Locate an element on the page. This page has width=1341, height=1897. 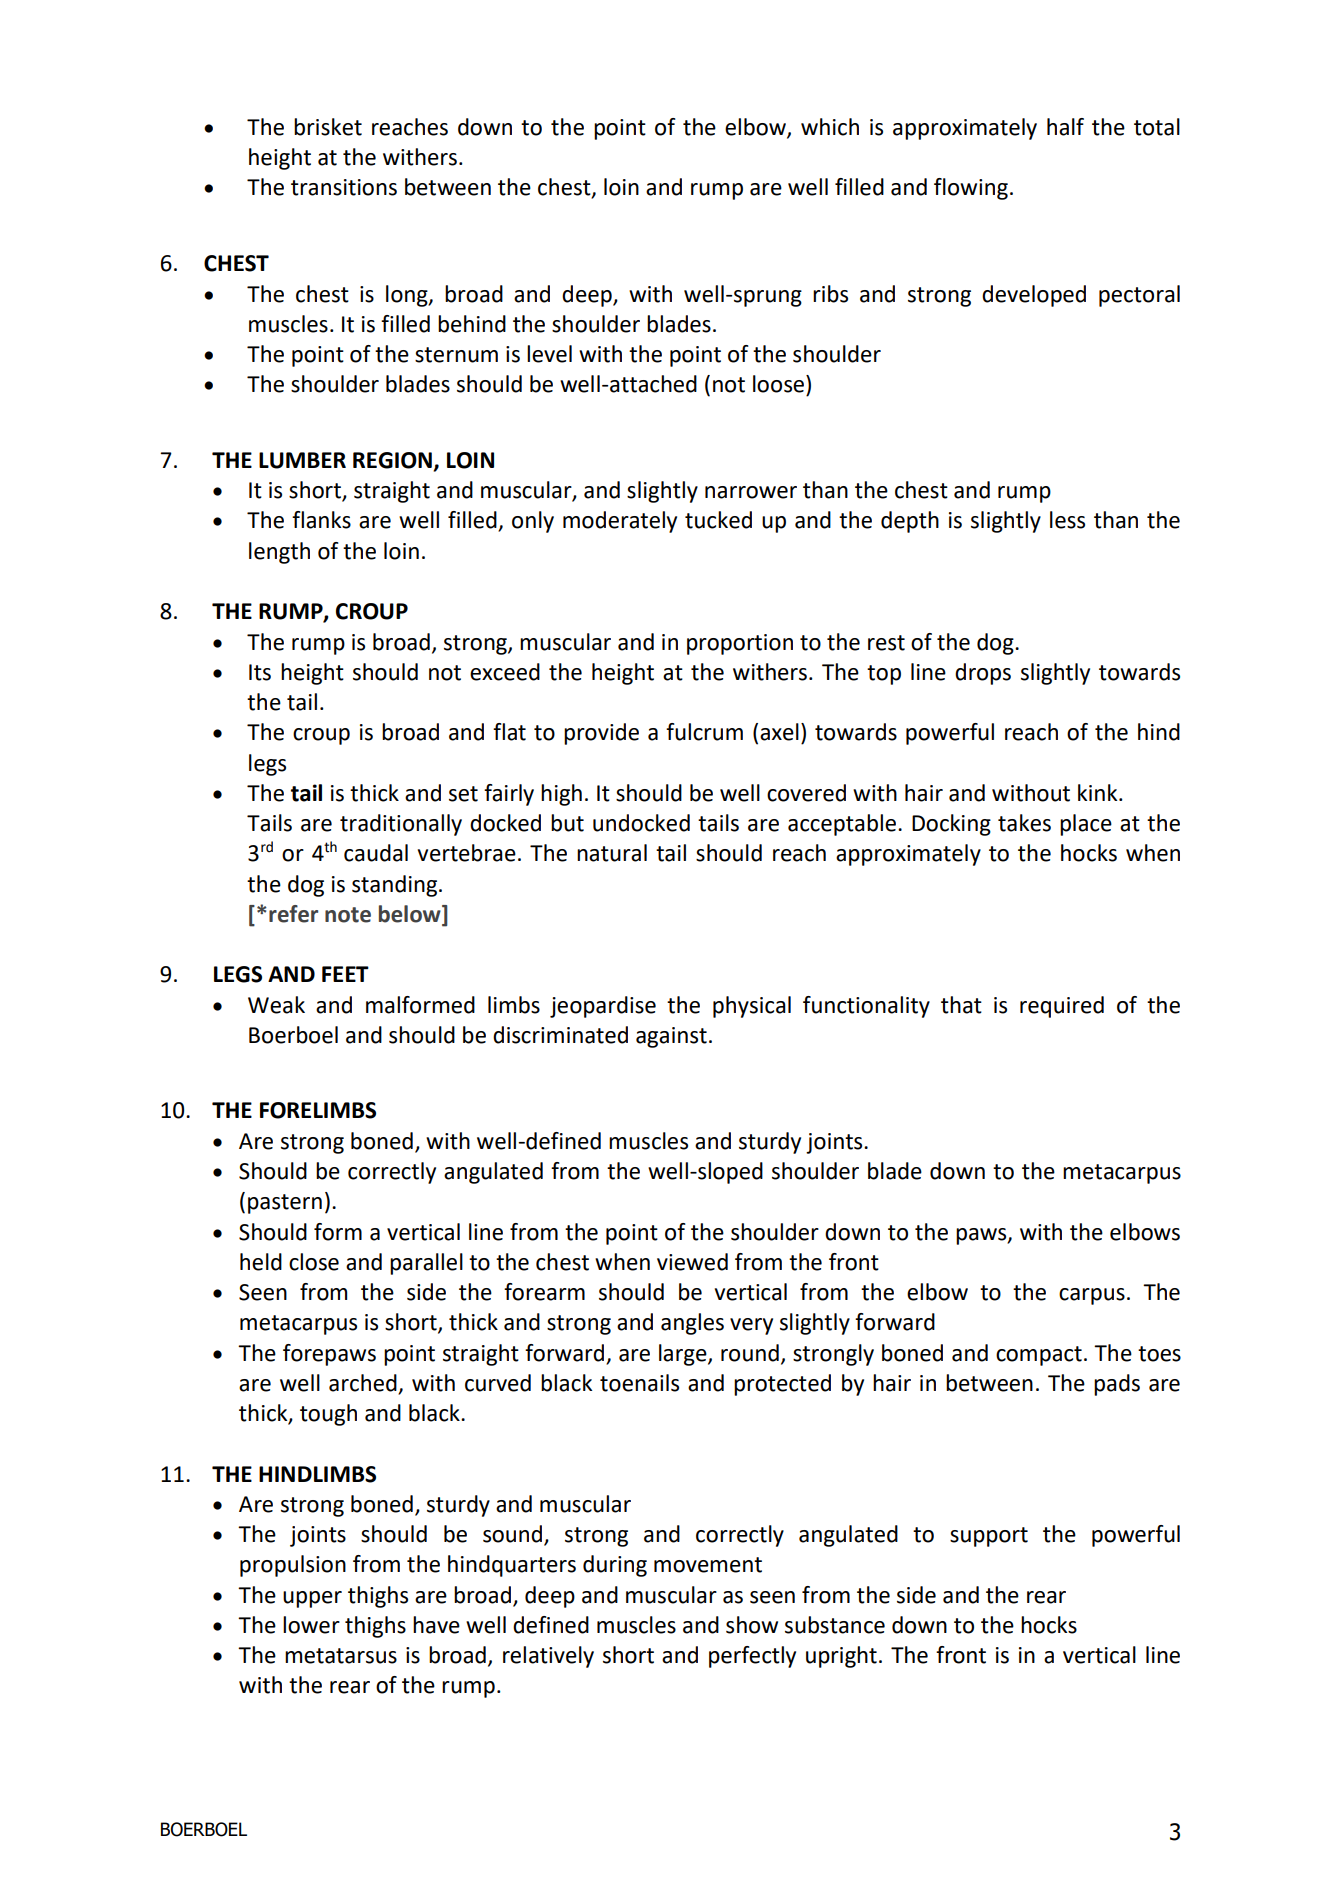
upper is located at coordinates (312, 1599).
